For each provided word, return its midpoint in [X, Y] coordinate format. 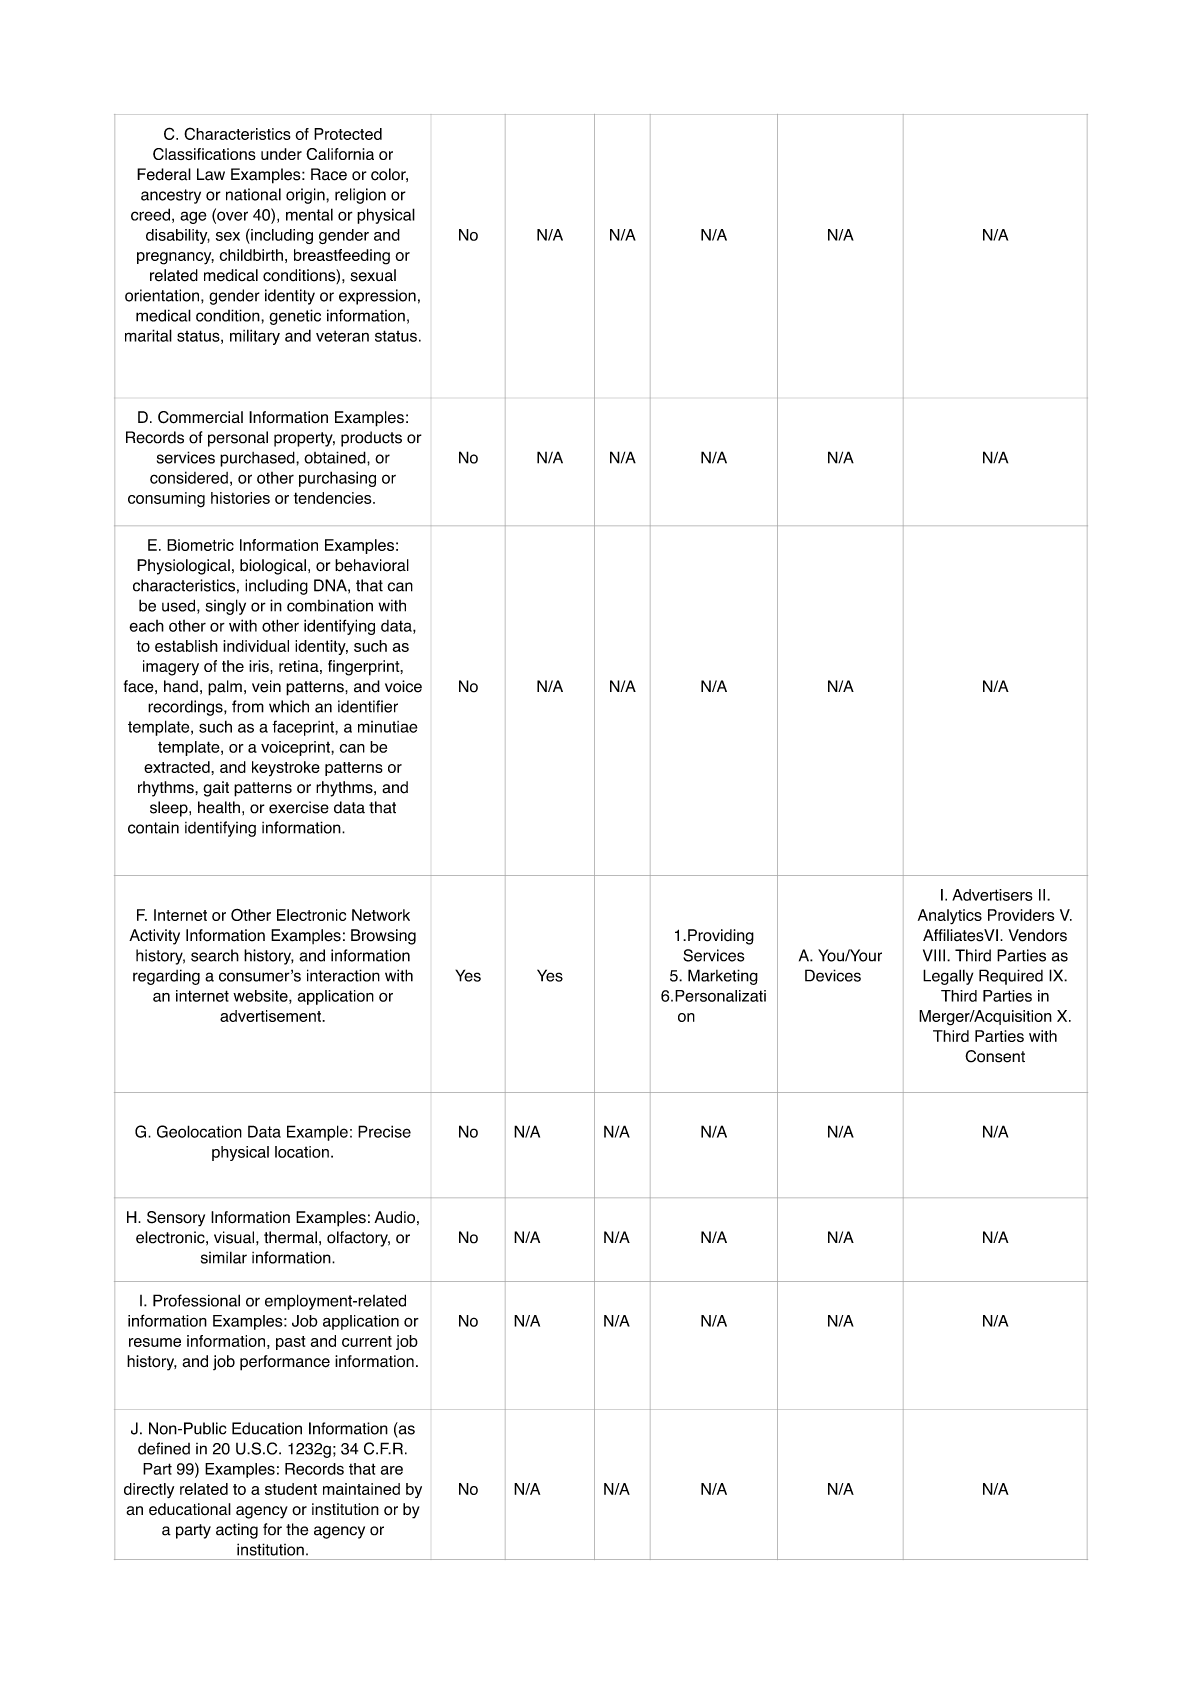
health [219, 807]
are [392, 1470]
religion [360, 196]
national [253, 194]
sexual [373, 275]
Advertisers [992, 895]
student [291, 1489]
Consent [995, 1056]
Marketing [723, 977]
